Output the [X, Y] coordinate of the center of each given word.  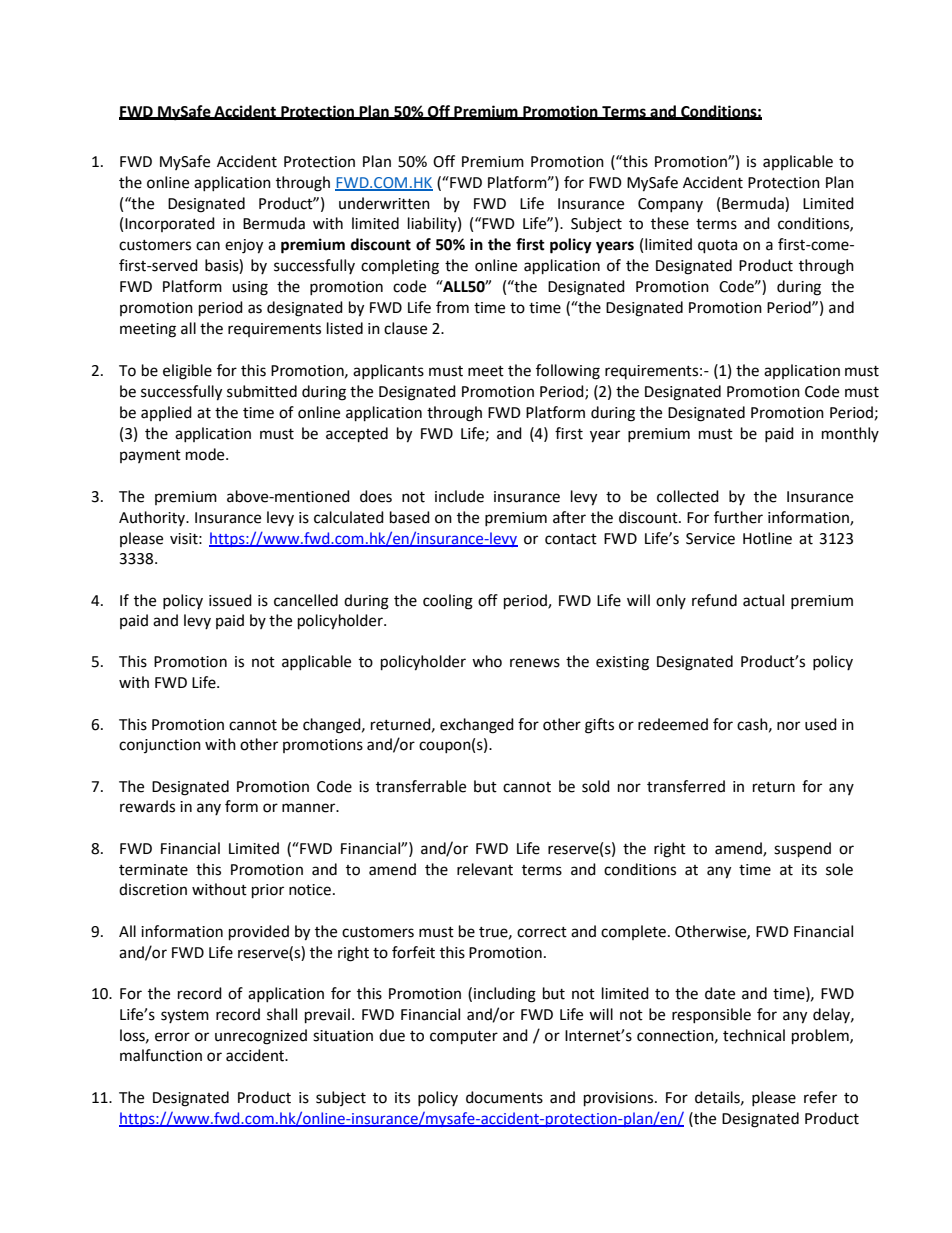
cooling [448, 602]
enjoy [244, 246]
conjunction [160, 746]
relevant [485, 869]
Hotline [767, 538]
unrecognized [261, 1037]
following [568, 372]
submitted [262, 391]
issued [230, 600]
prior [268, 891]
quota [717, 247]
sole [839, 869]
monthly [850, 434]
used [821, 724]
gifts [599, 726]
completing [400, 267]
